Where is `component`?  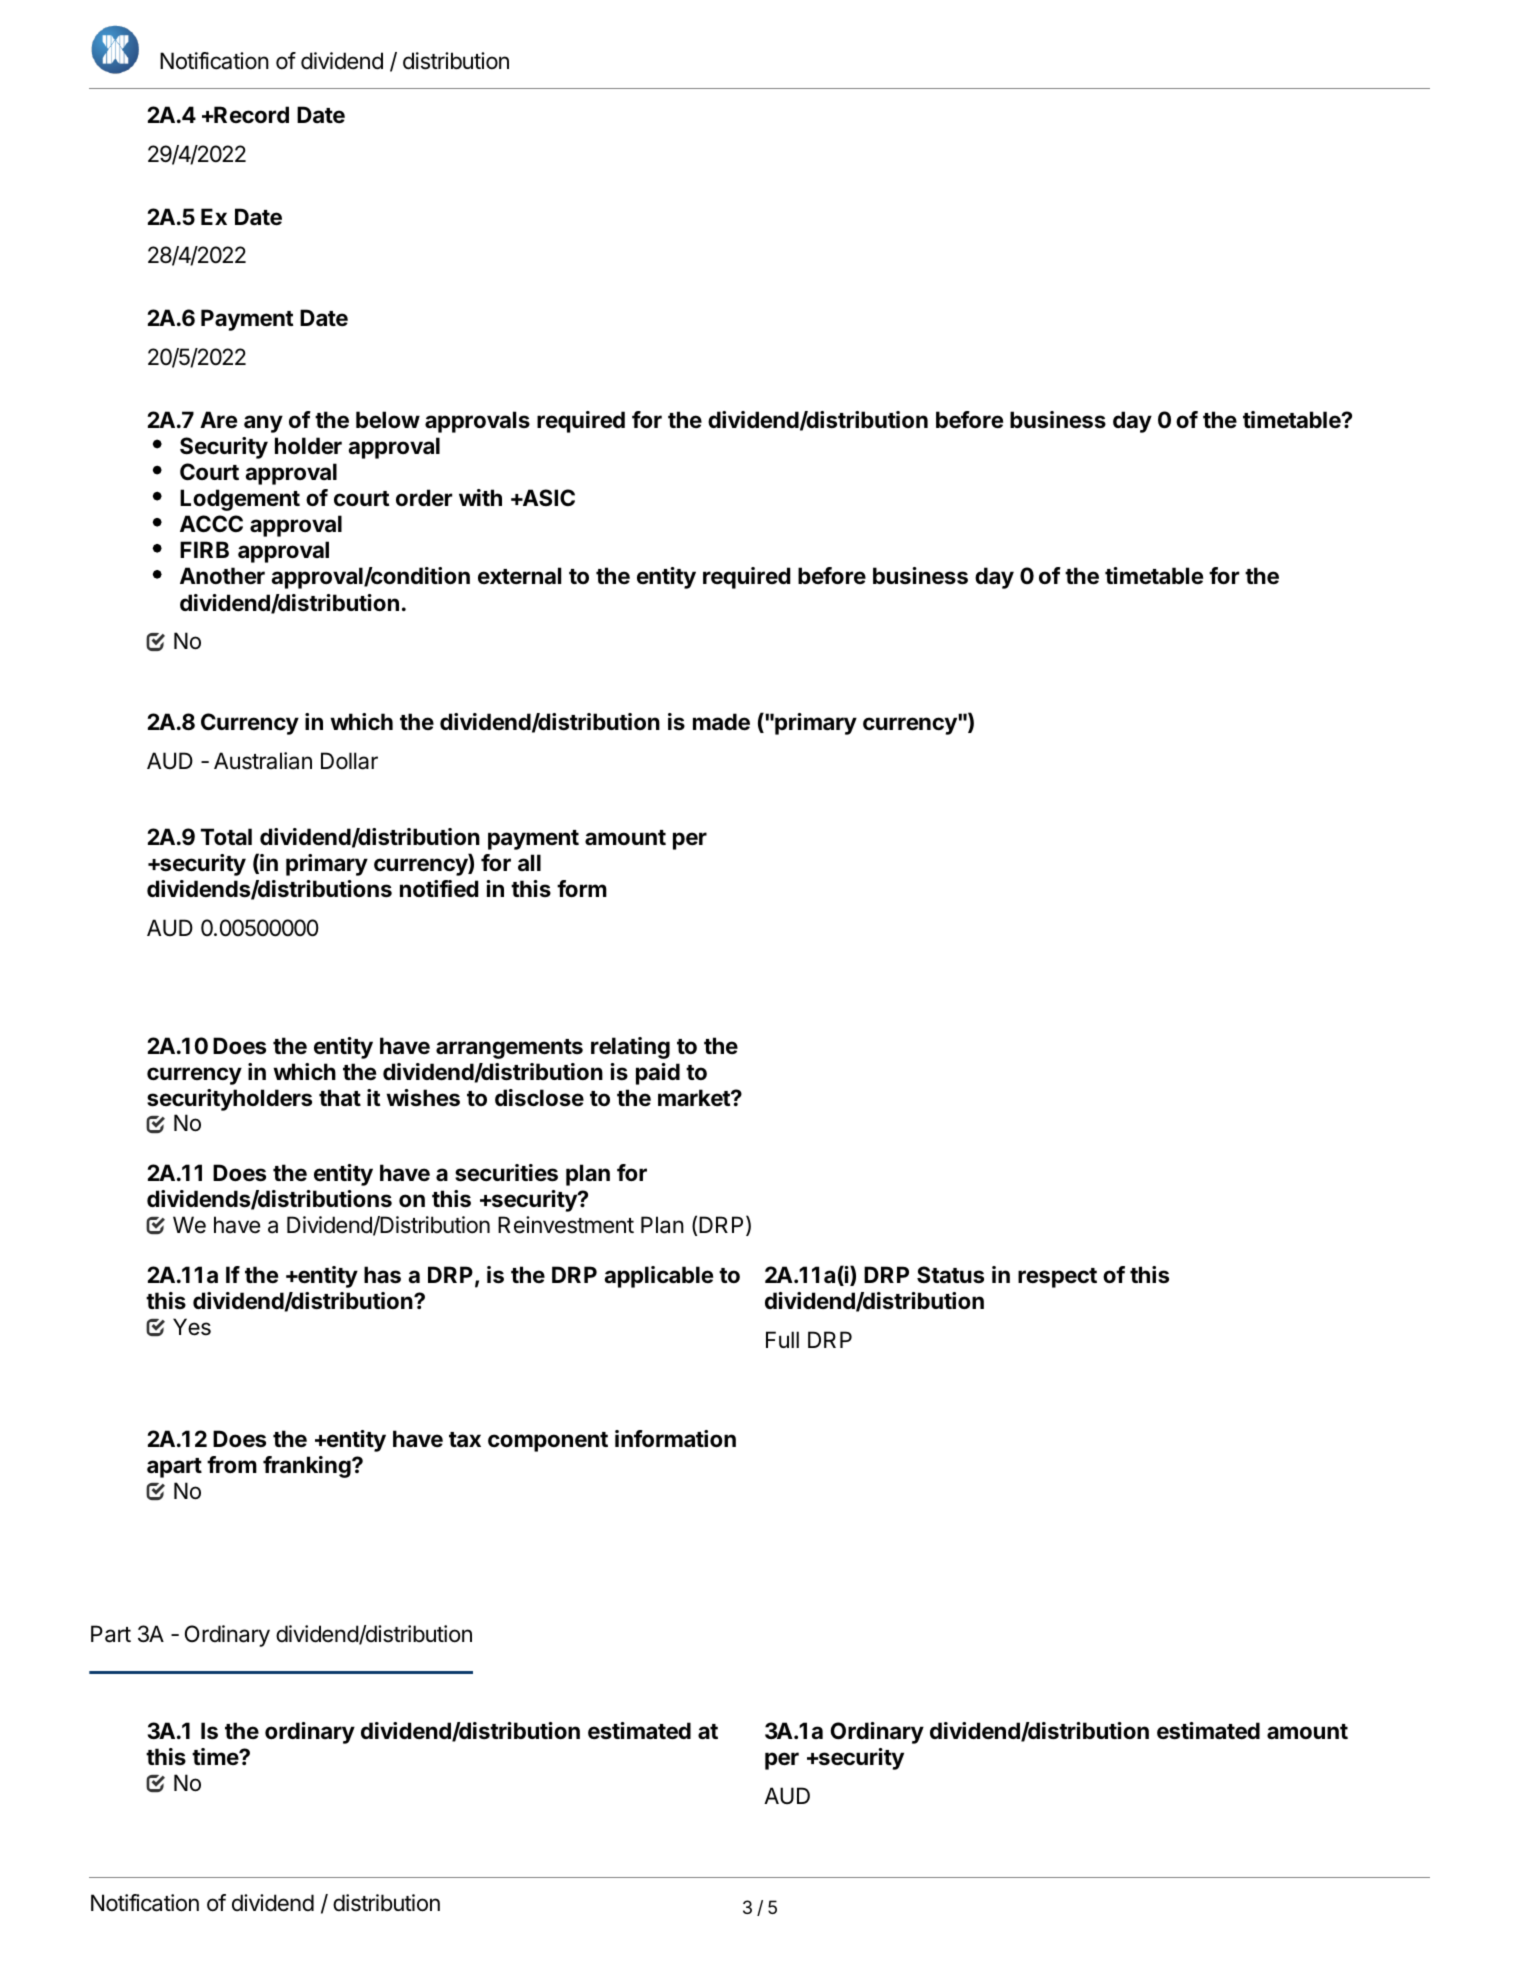
component is located at coordinates (548, 1442).
